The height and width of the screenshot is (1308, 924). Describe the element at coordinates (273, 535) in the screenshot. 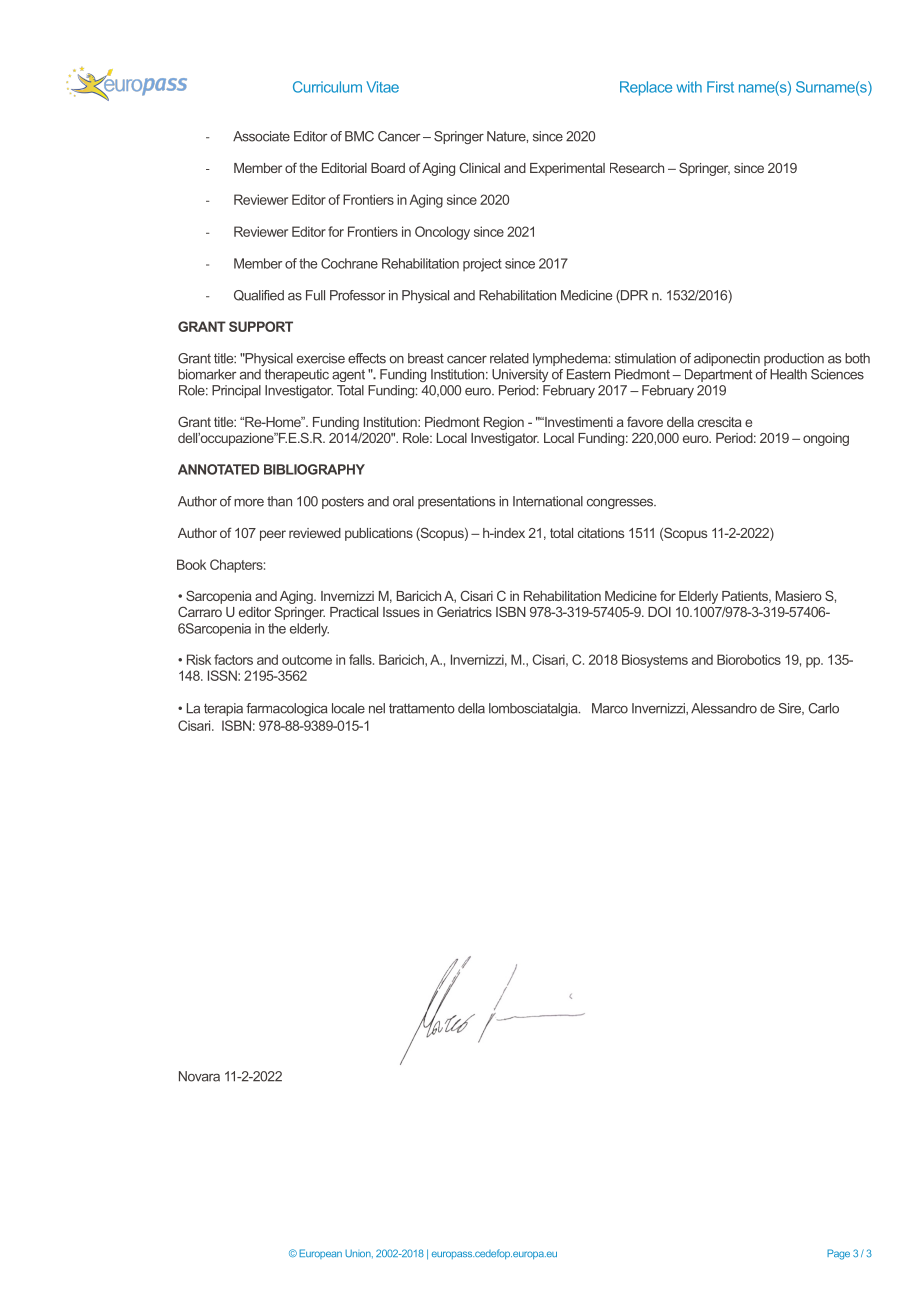

I see `peer` at that location.
